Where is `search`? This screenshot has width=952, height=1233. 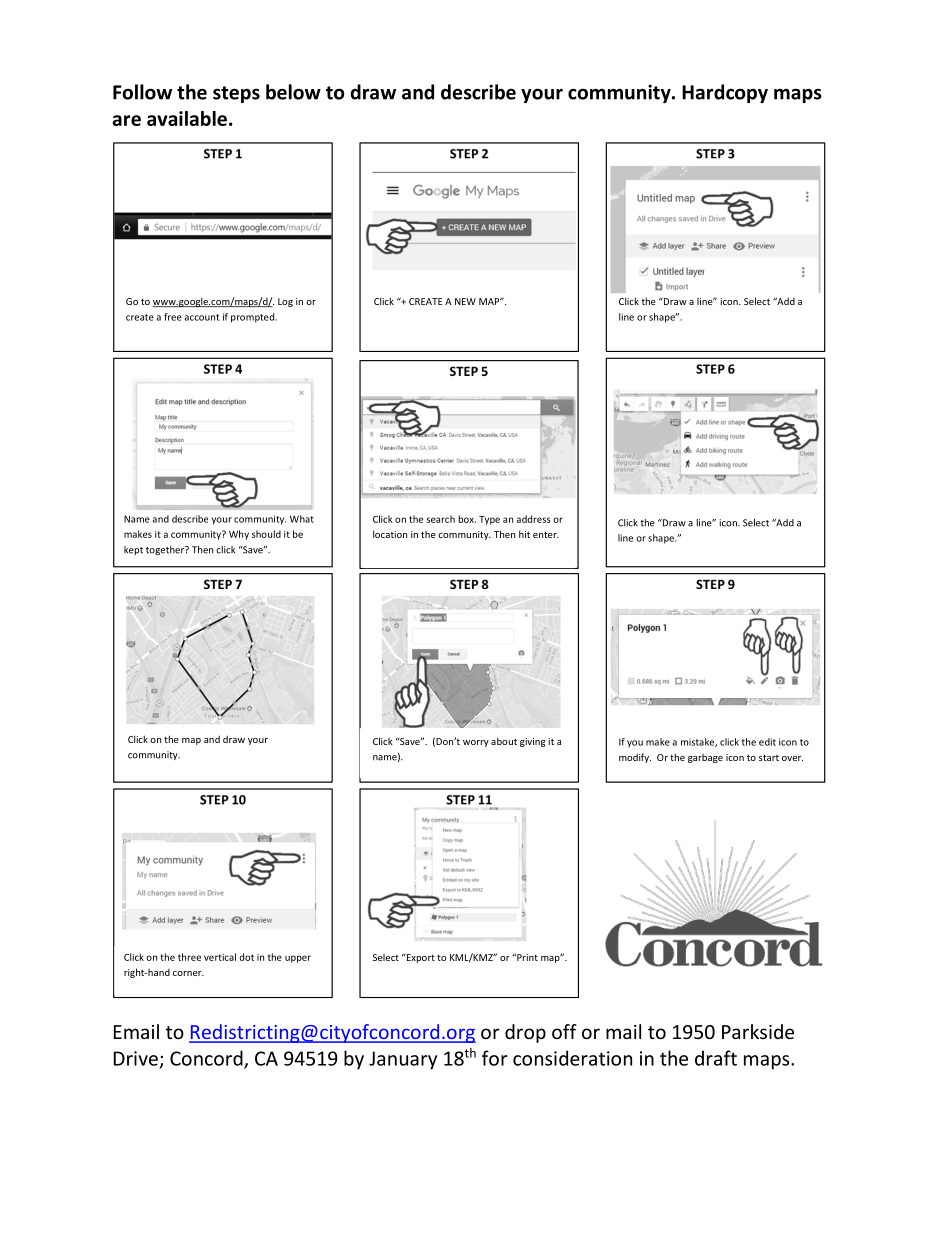 search is located at coordinates (441, 519).
